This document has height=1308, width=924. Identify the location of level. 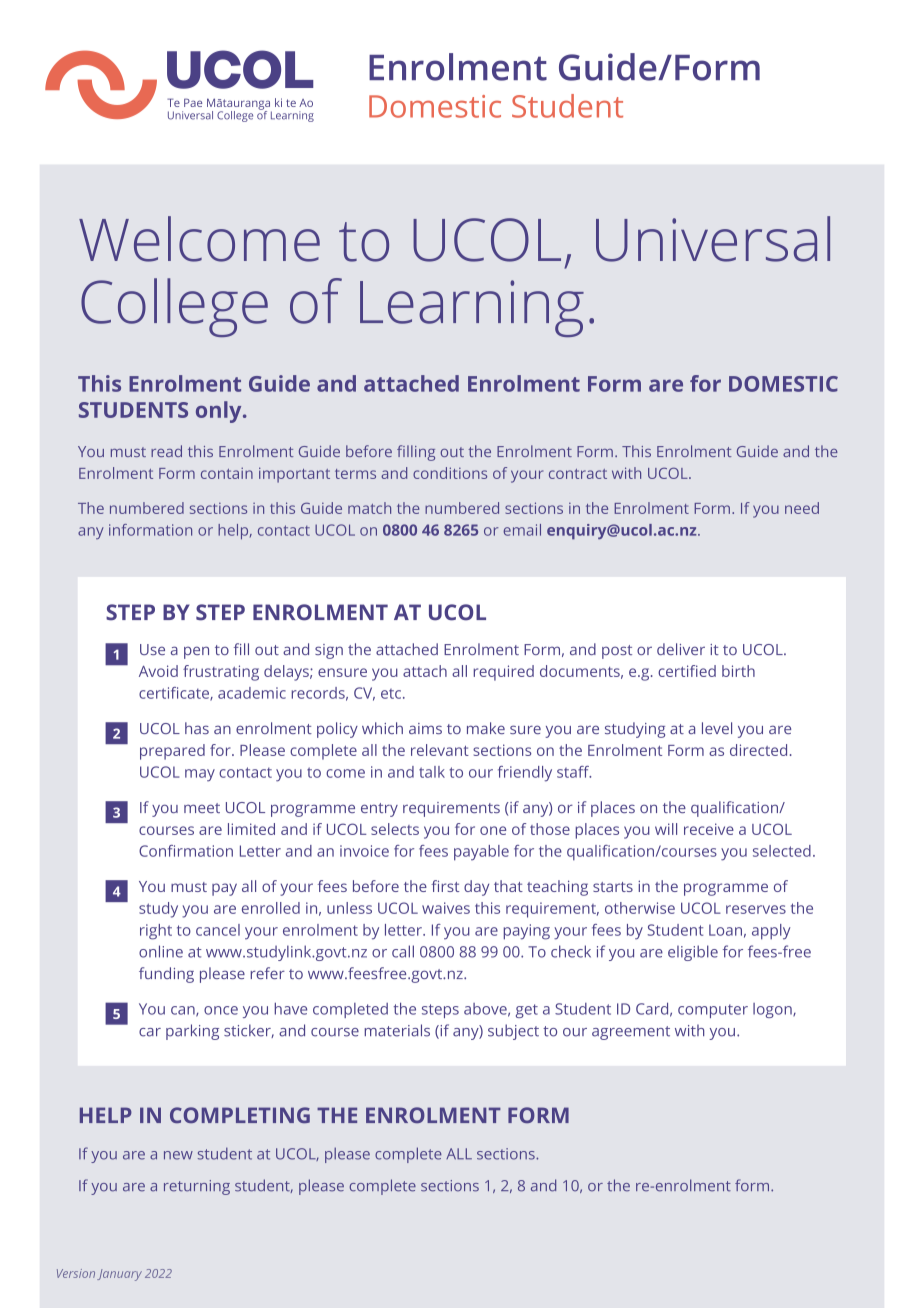
(717, 728).
